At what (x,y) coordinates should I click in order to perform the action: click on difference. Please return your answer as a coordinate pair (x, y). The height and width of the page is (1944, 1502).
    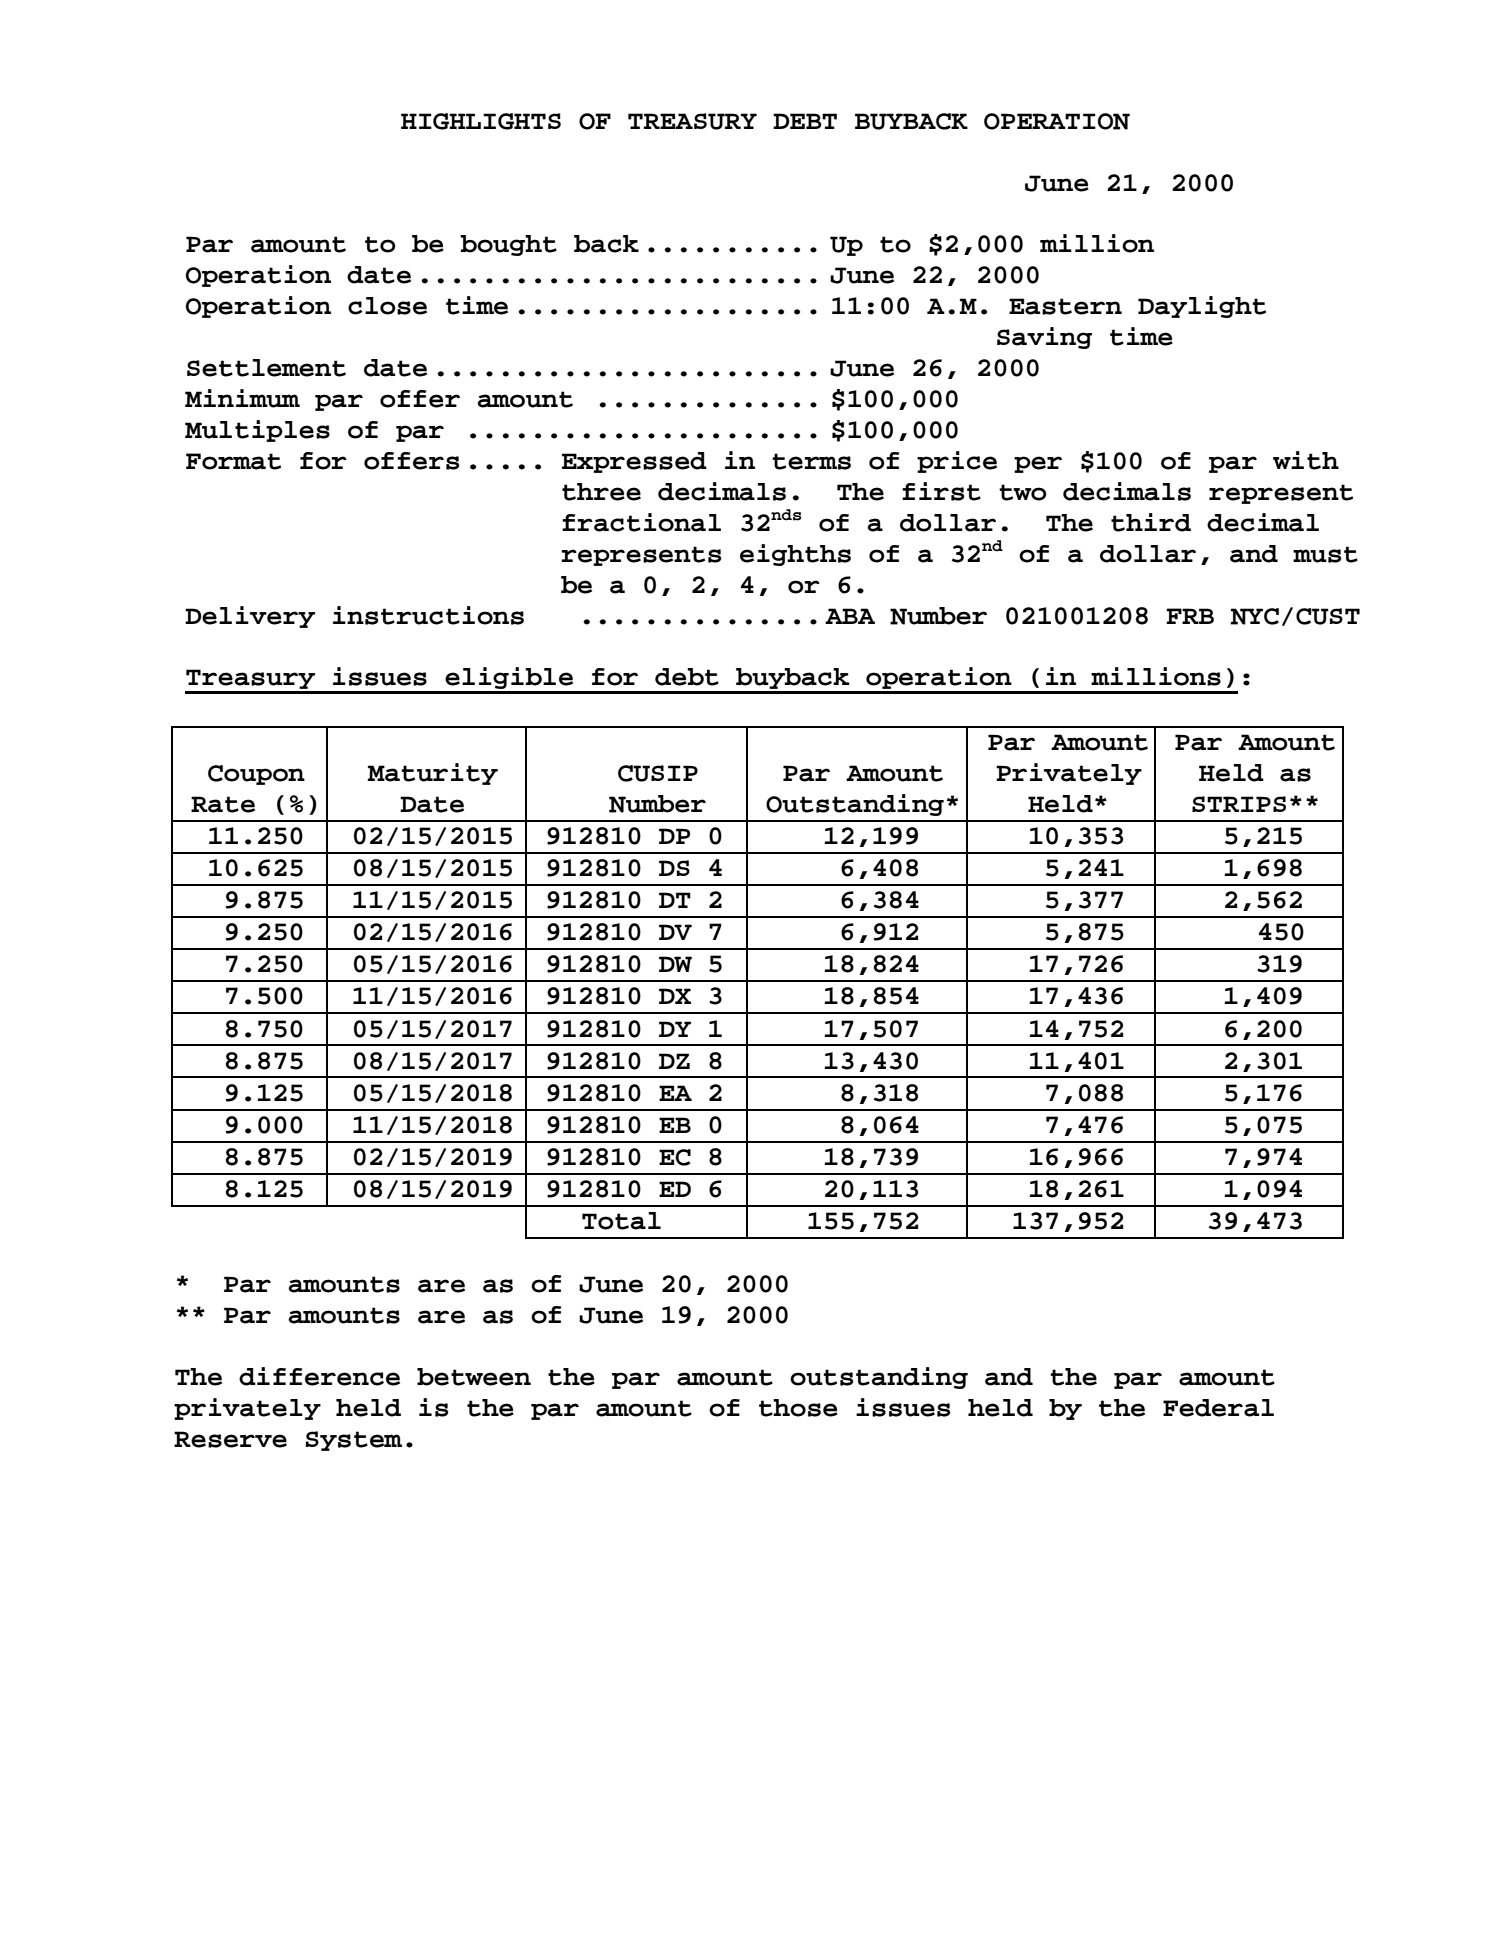
    Looking at the image, I should click on (319, 1376).
